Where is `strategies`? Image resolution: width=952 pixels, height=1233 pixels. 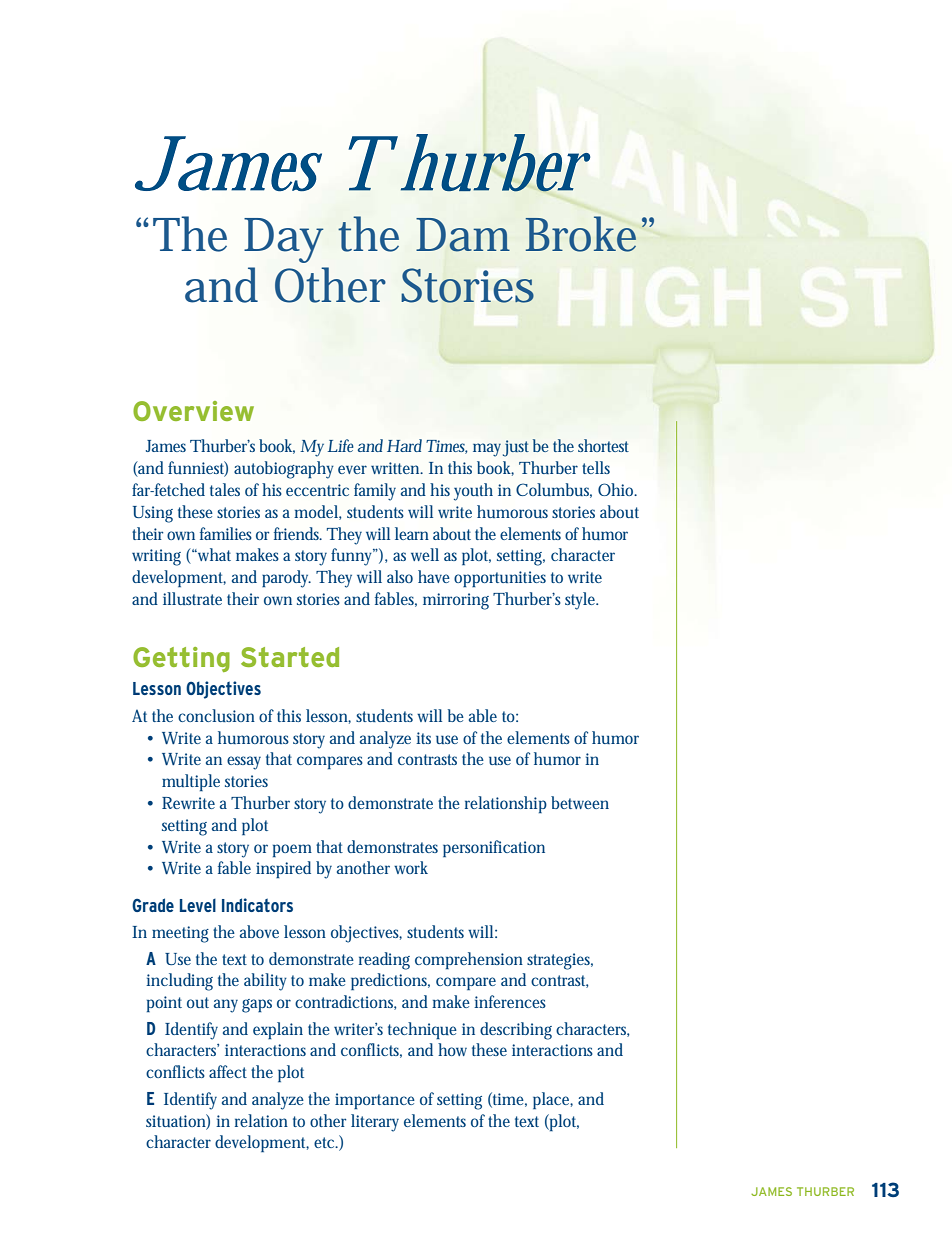
strategies is located at coordinates (560, 961).
